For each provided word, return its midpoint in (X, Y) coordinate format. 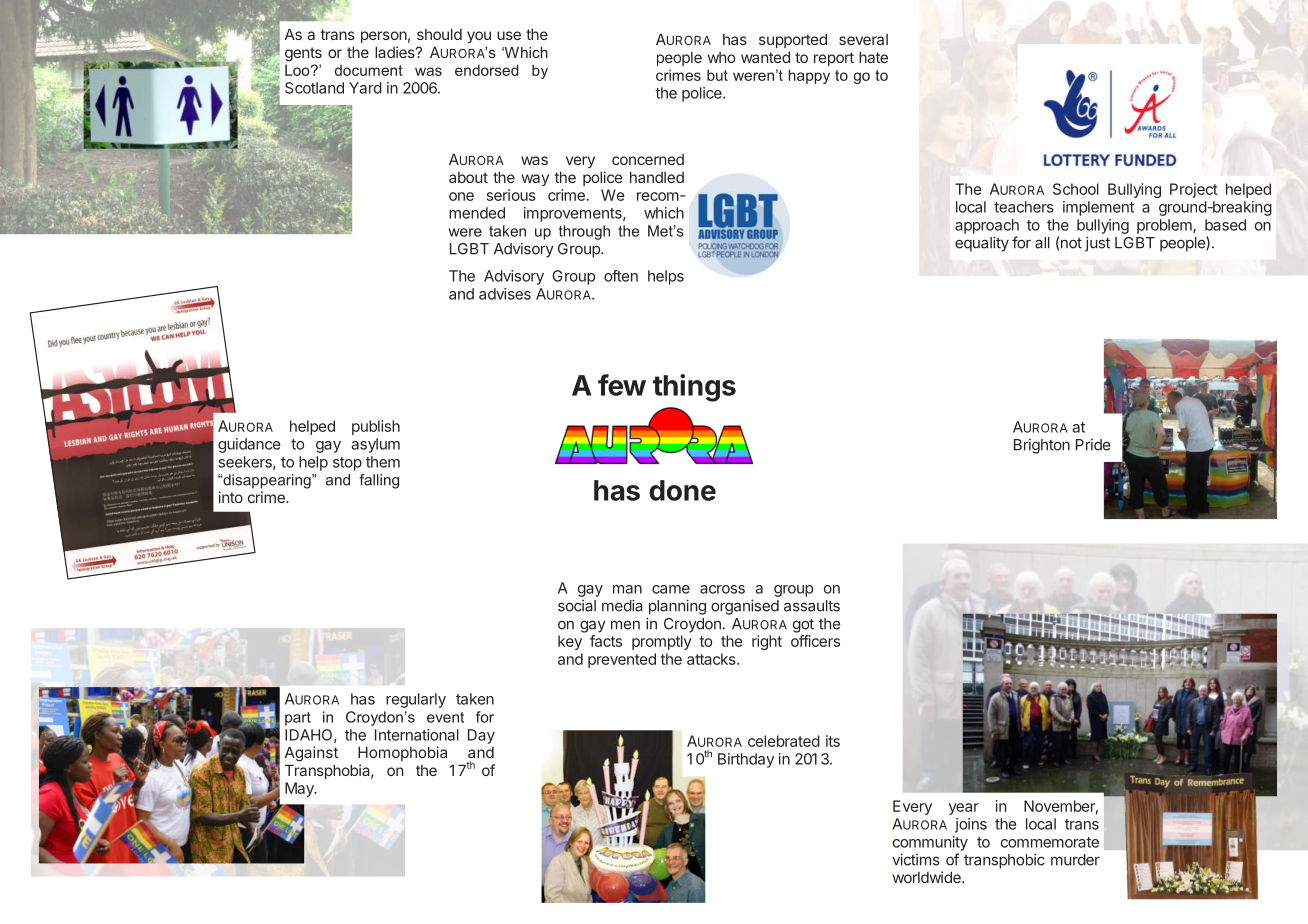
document (369, 70)
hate (873, 57)
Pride (1093, 445)
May (300, 789)
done (682, 490)
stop (347, 464)
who (721, 57)
